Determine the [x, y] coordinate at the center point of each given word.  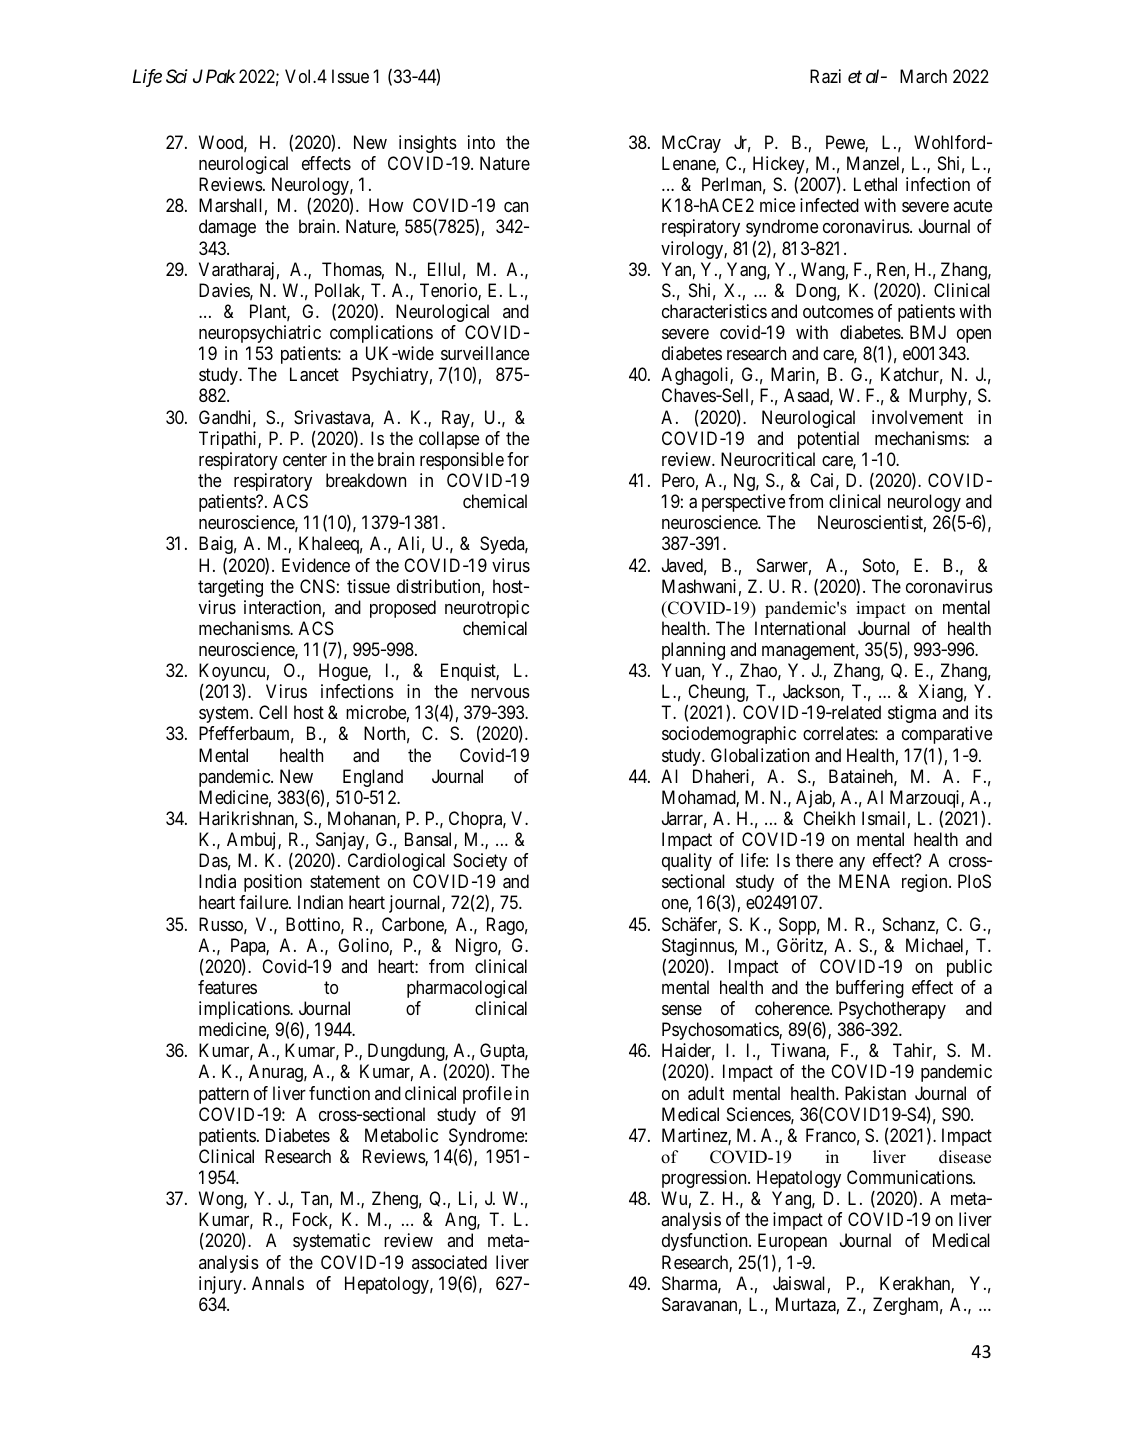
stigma [912, 714]
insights [428, 144]
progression [705, 1179]
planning [693, 651]
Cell [273, 712]
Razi [825, 76]
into [481, 142]
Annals [278, 1283]
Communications [910, 1177]
